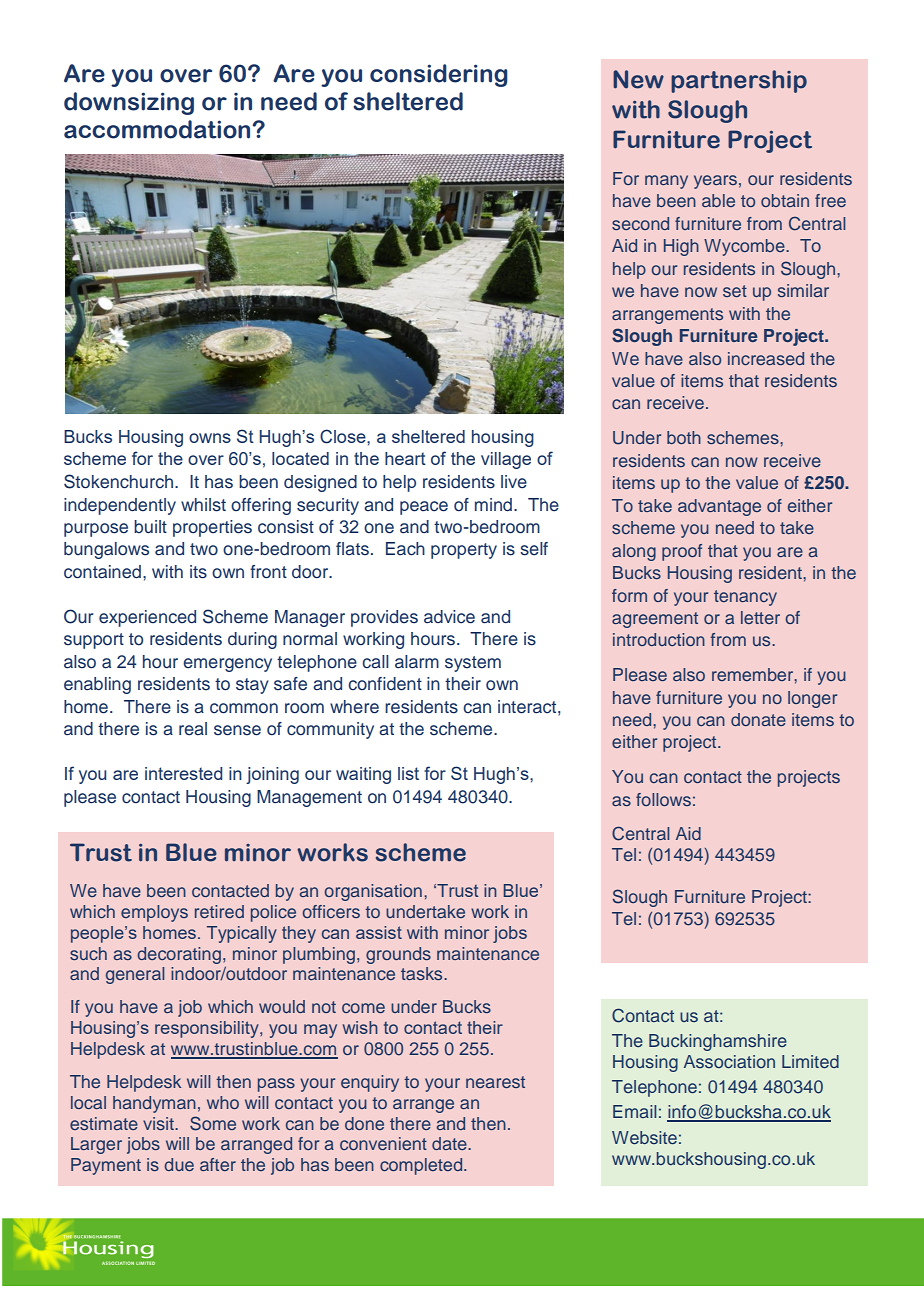 The width and height of the screenshot is (924, 1297). Describe the element at coordinates (354, 707) in the screenshot. I see `where` at that location.
